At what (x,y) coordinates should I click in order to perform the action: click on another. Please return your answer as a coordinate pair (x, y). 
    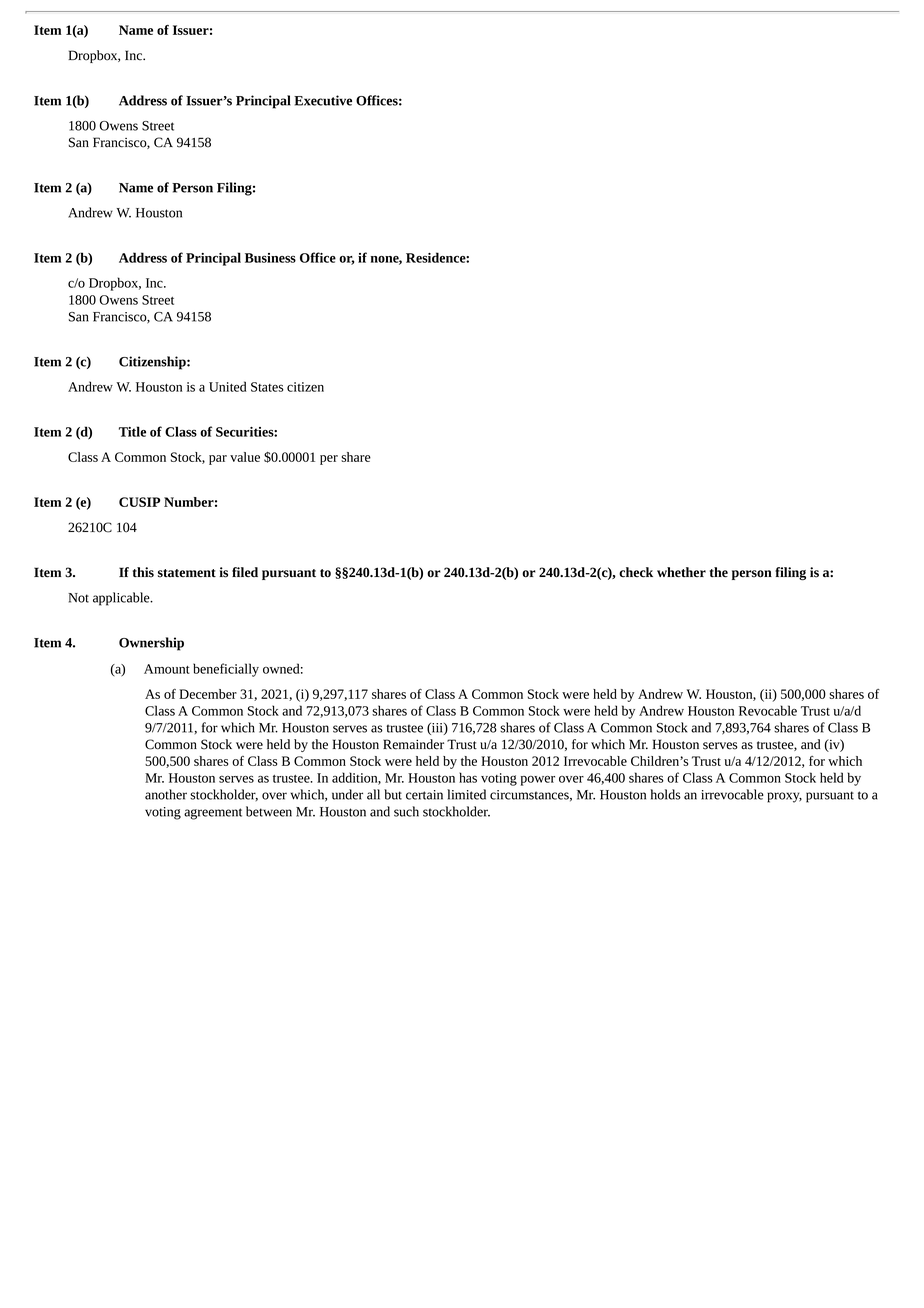
    Looking at the image, I should click on (166, 794).
